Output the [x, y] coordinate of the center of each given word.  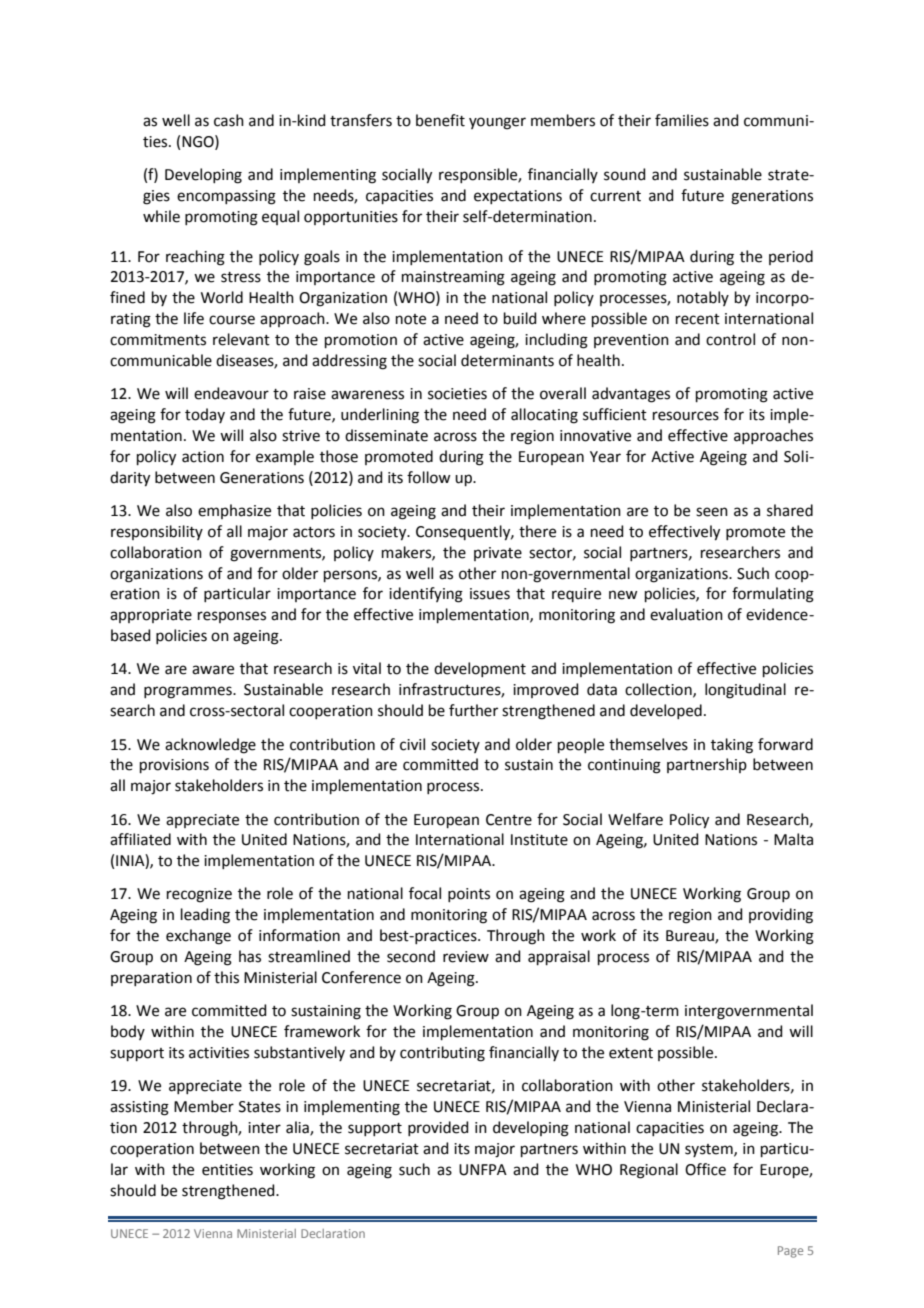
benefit [440, 120]
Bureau [691, 937]
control [730, 339]
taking [732, 746]
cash [229, 120]
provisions [174, 766]
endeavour [231, 393]
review [466, 957]
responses [232, 617]
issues [490, 594]
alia [298, 1128]
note [411, 319]
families [682, 120]
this [226, 977]
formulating [773, 595]
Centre [509, 820]
